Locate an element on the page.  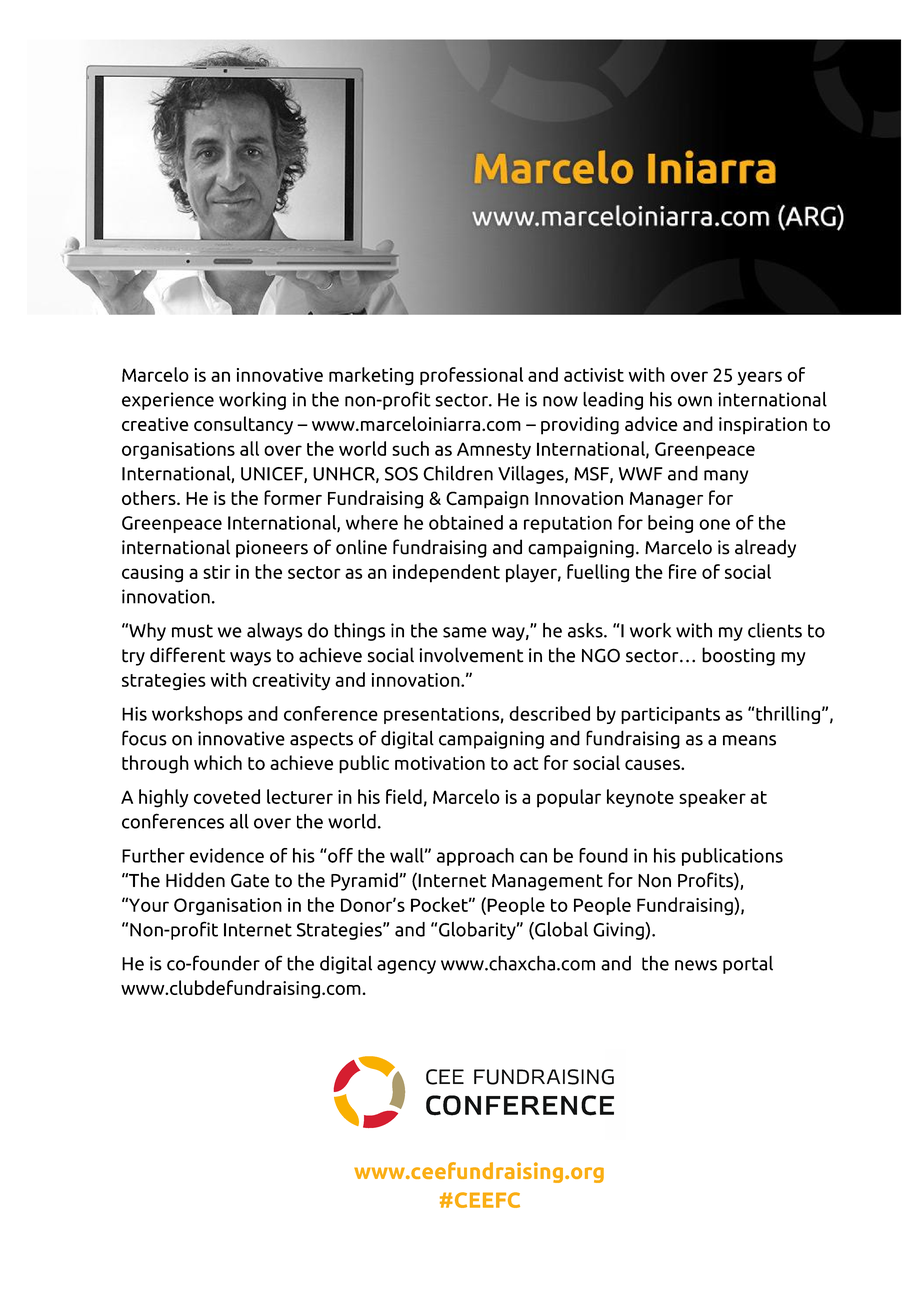
professional is located at coordinates (471, 376).
